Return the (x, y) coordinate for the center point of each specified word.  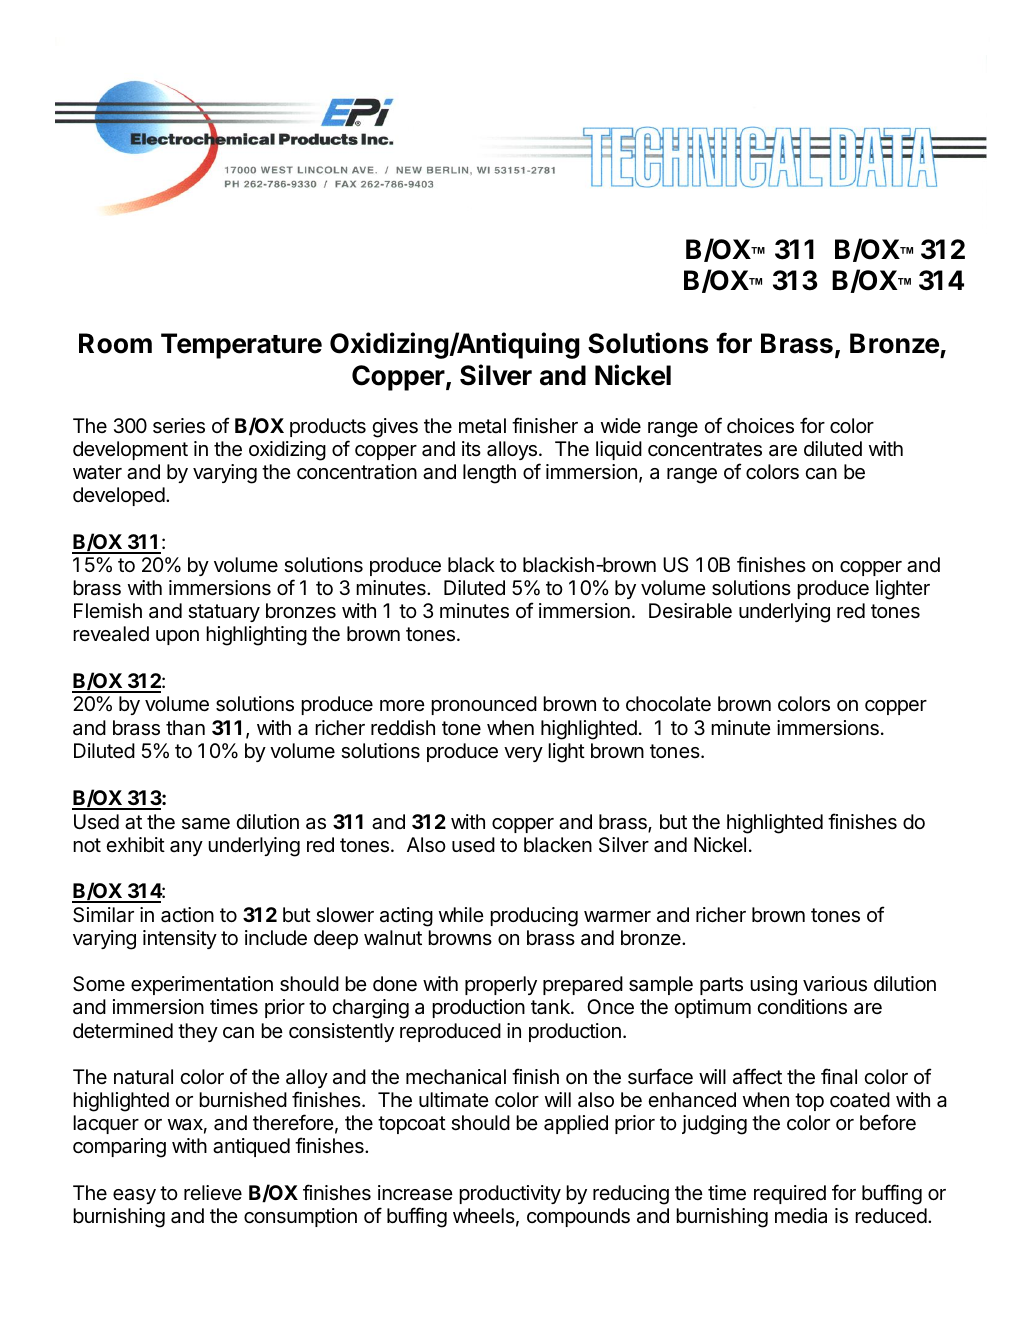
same (206, 824)
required (790, 1194)
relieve (213, 1192)
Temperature (241, 346)
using (773, 986)
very (523, 754)
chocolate (668, 704)
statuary (224, 613)
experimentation (202, 985)
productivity (510, 1194)
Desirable (690, 611)
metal (482, 426)
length (489, 474)
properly (501, 985)
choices (760, 426)
